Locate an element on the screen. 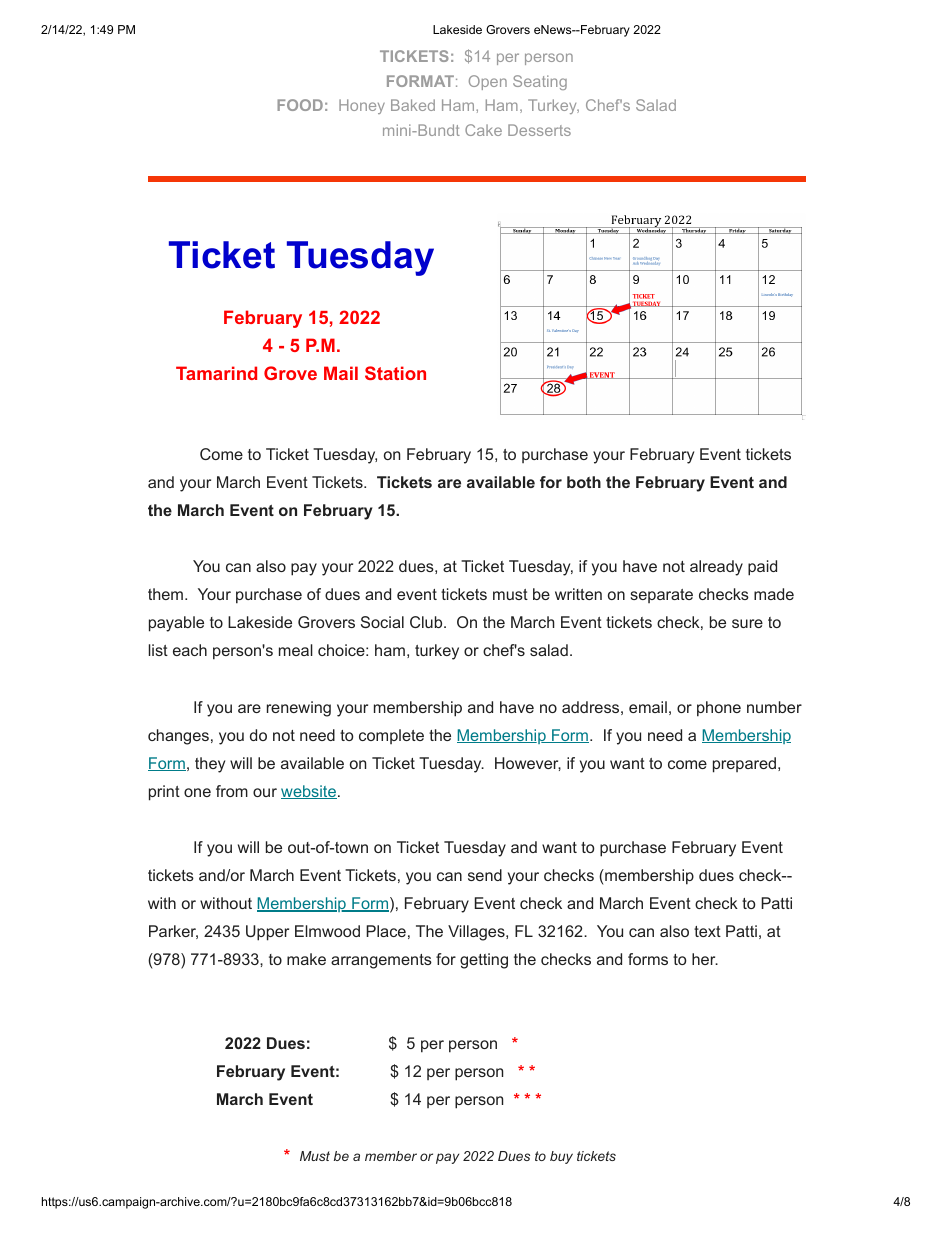 The width and height of the screenshot is (952, 1233). both is located at coordinates (584, 482).
